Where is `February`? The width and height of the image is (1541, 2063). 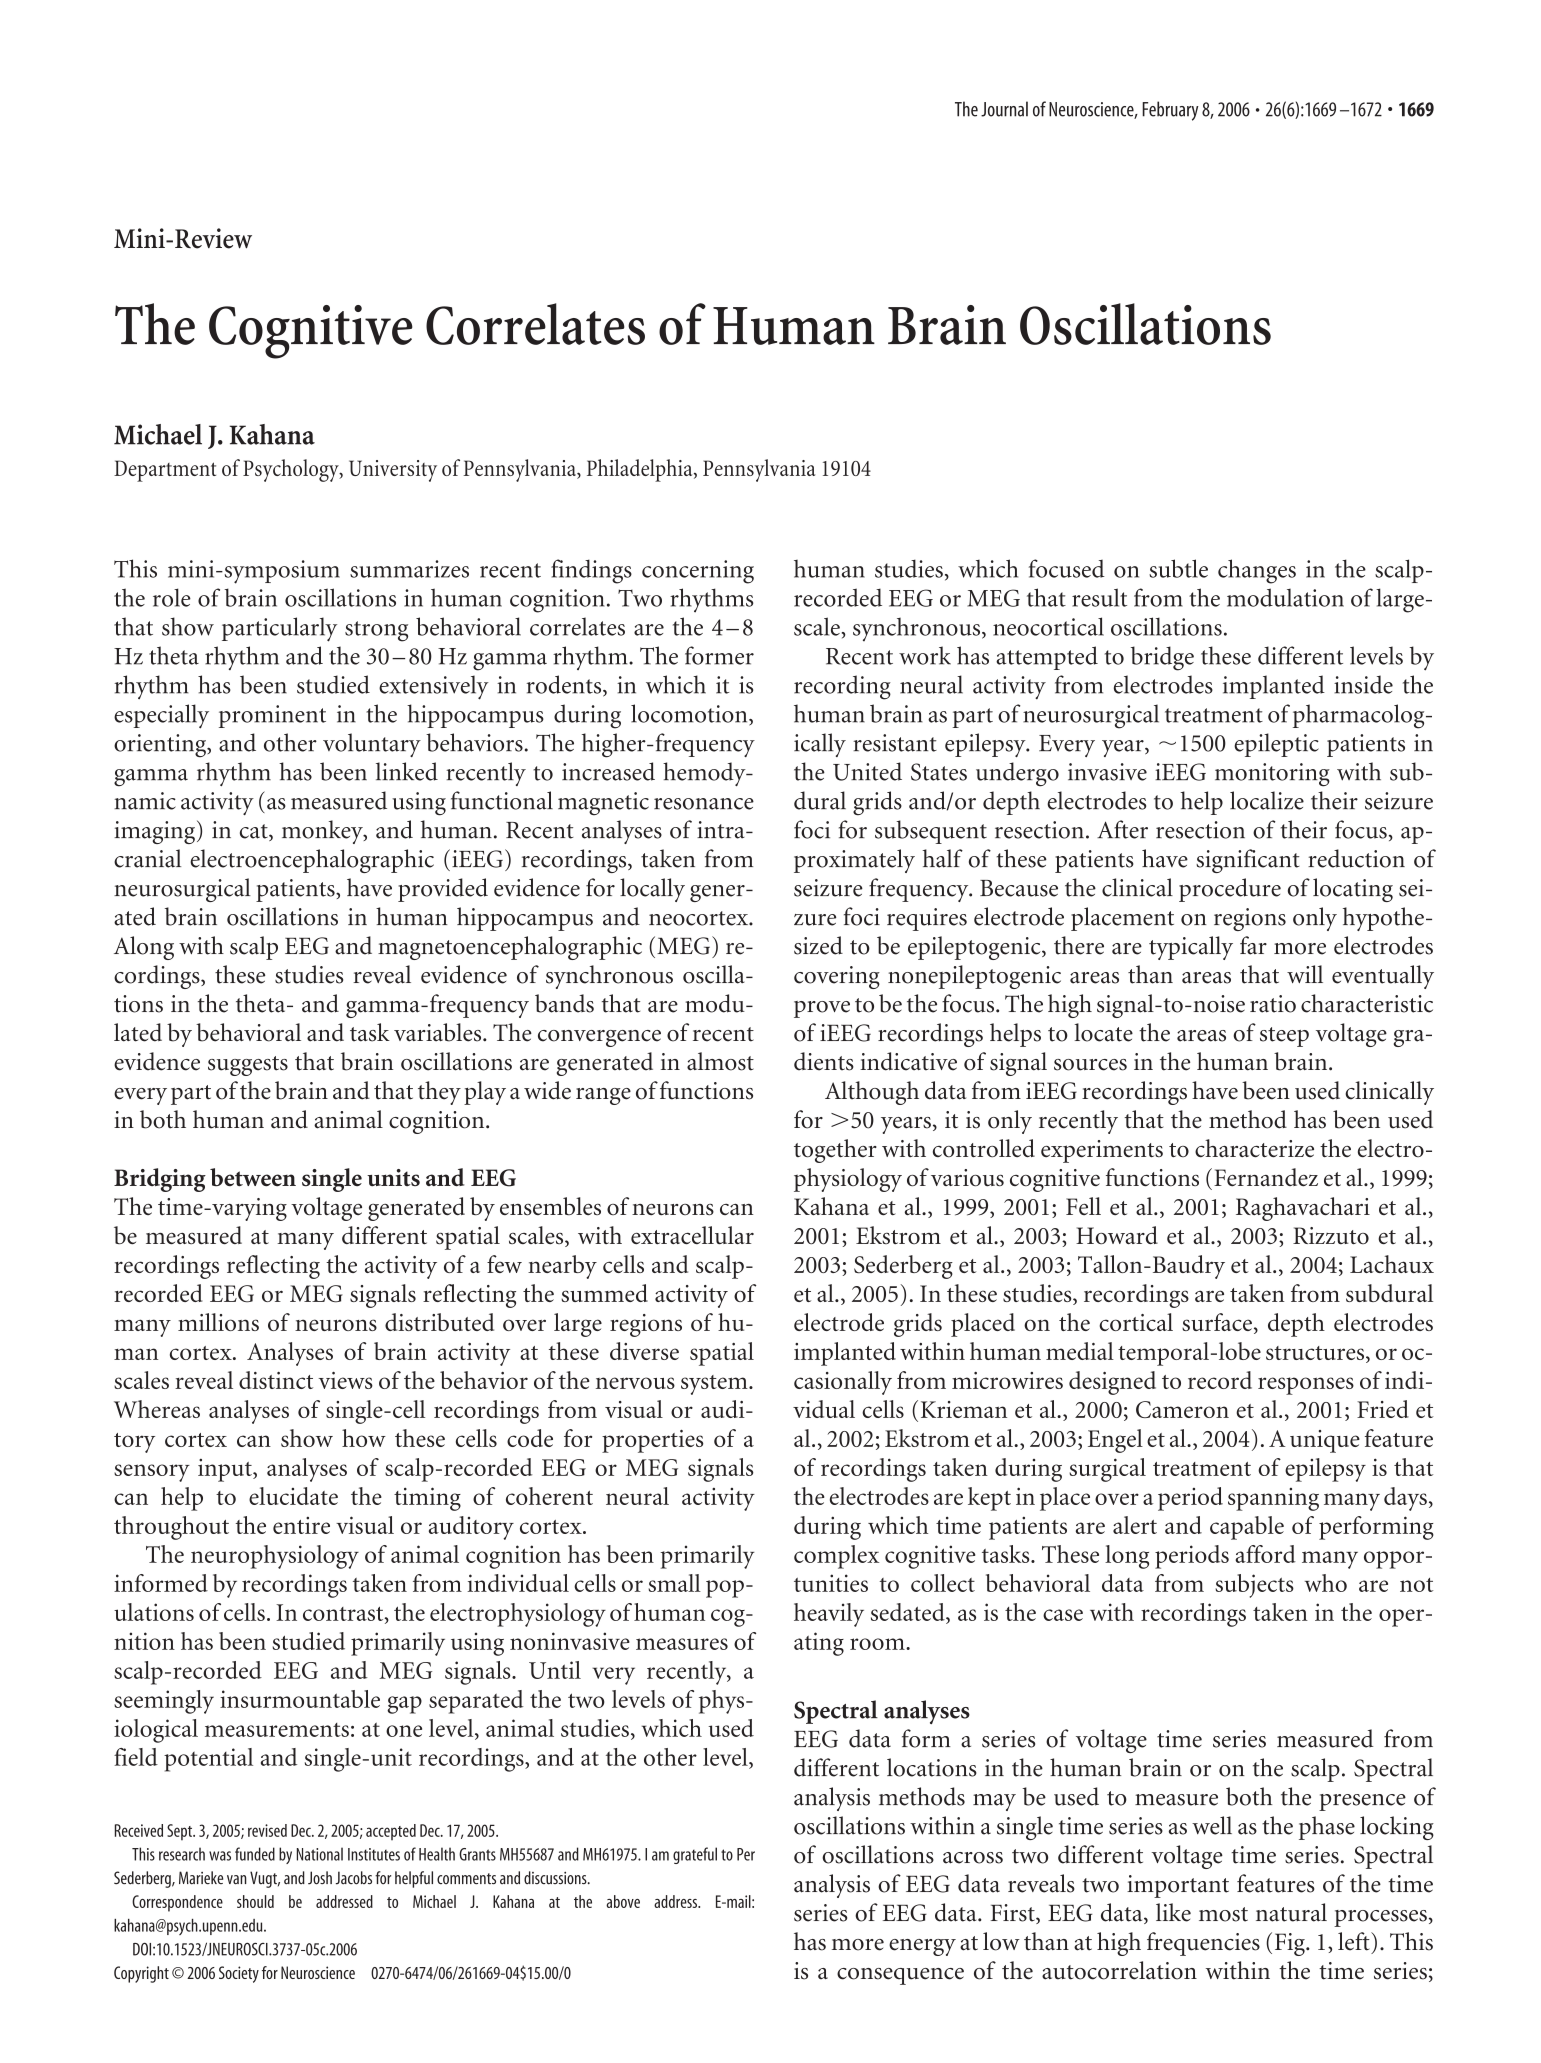 February is located at coordinates (1170, 111).
